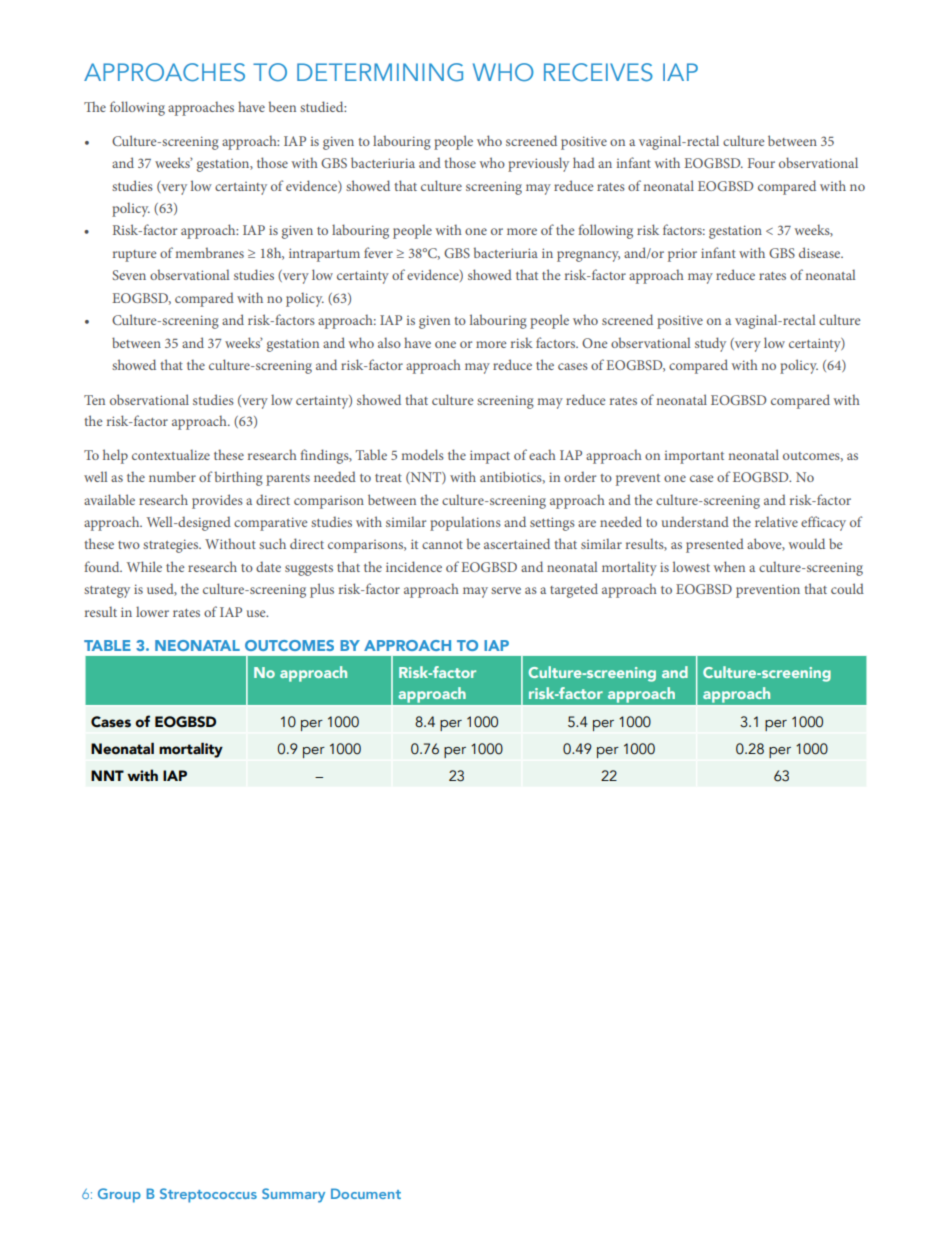  What do you see at coordinates (366, 1193) in the screenshot?
I see `Document` at bounding box center [366, 1193].
